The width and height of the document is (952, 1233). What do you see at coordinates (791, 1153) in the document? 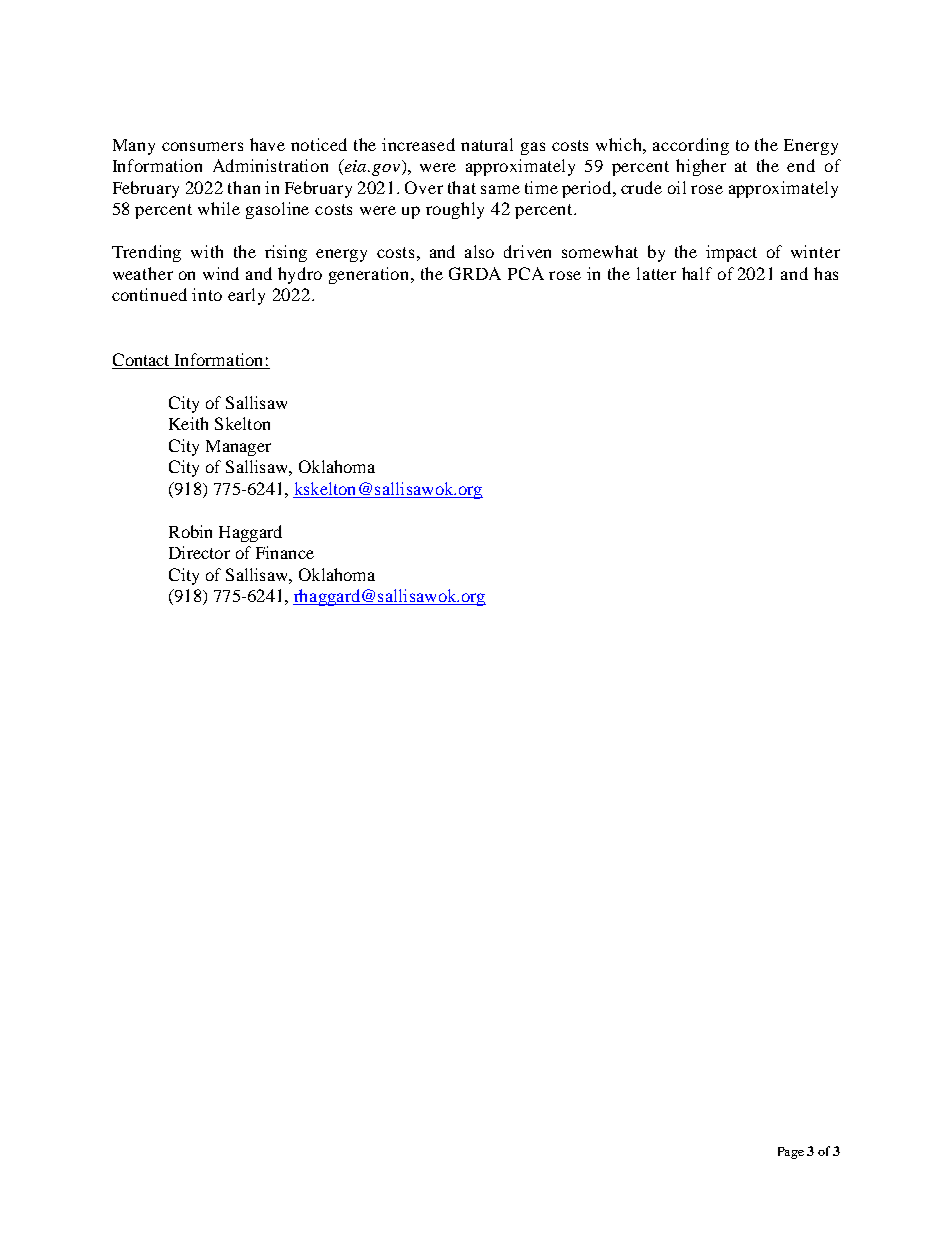
I see `Page` at bounding box center [791, 1153].
